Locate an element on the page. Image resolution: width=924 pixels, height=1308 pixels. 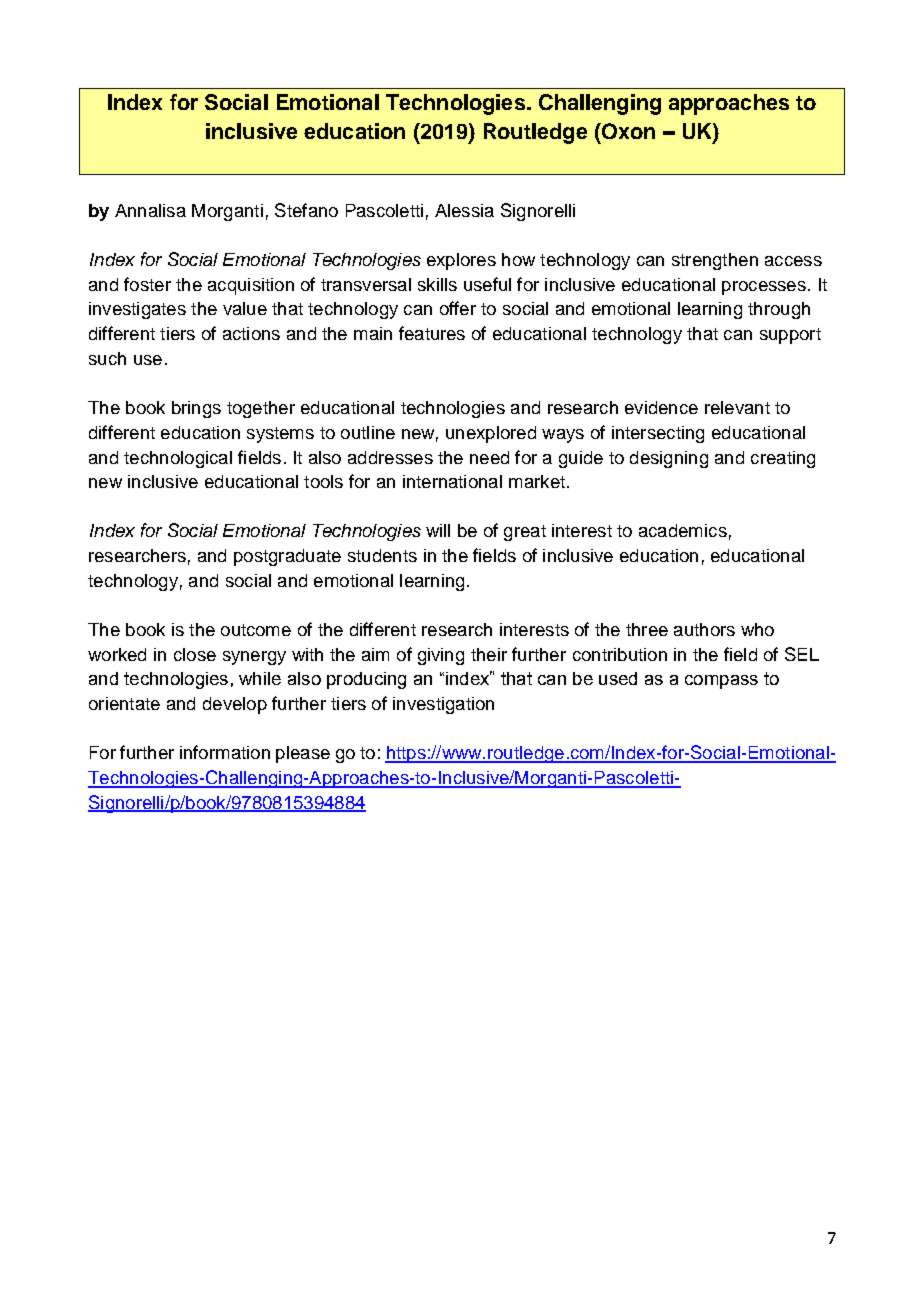
their is located at coordinates (489, 654).
